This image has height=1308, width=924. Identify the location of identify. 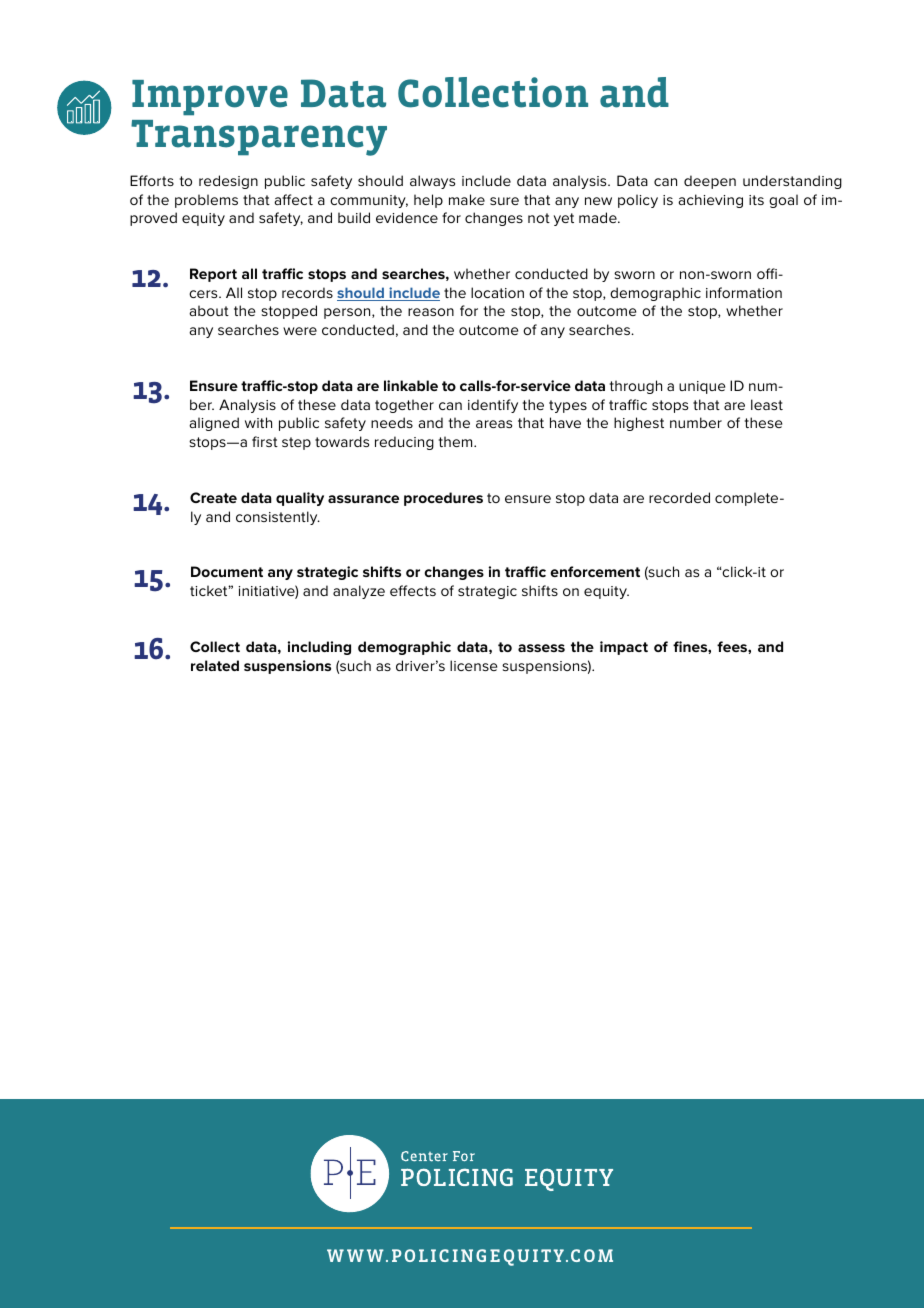
(493, 406).
